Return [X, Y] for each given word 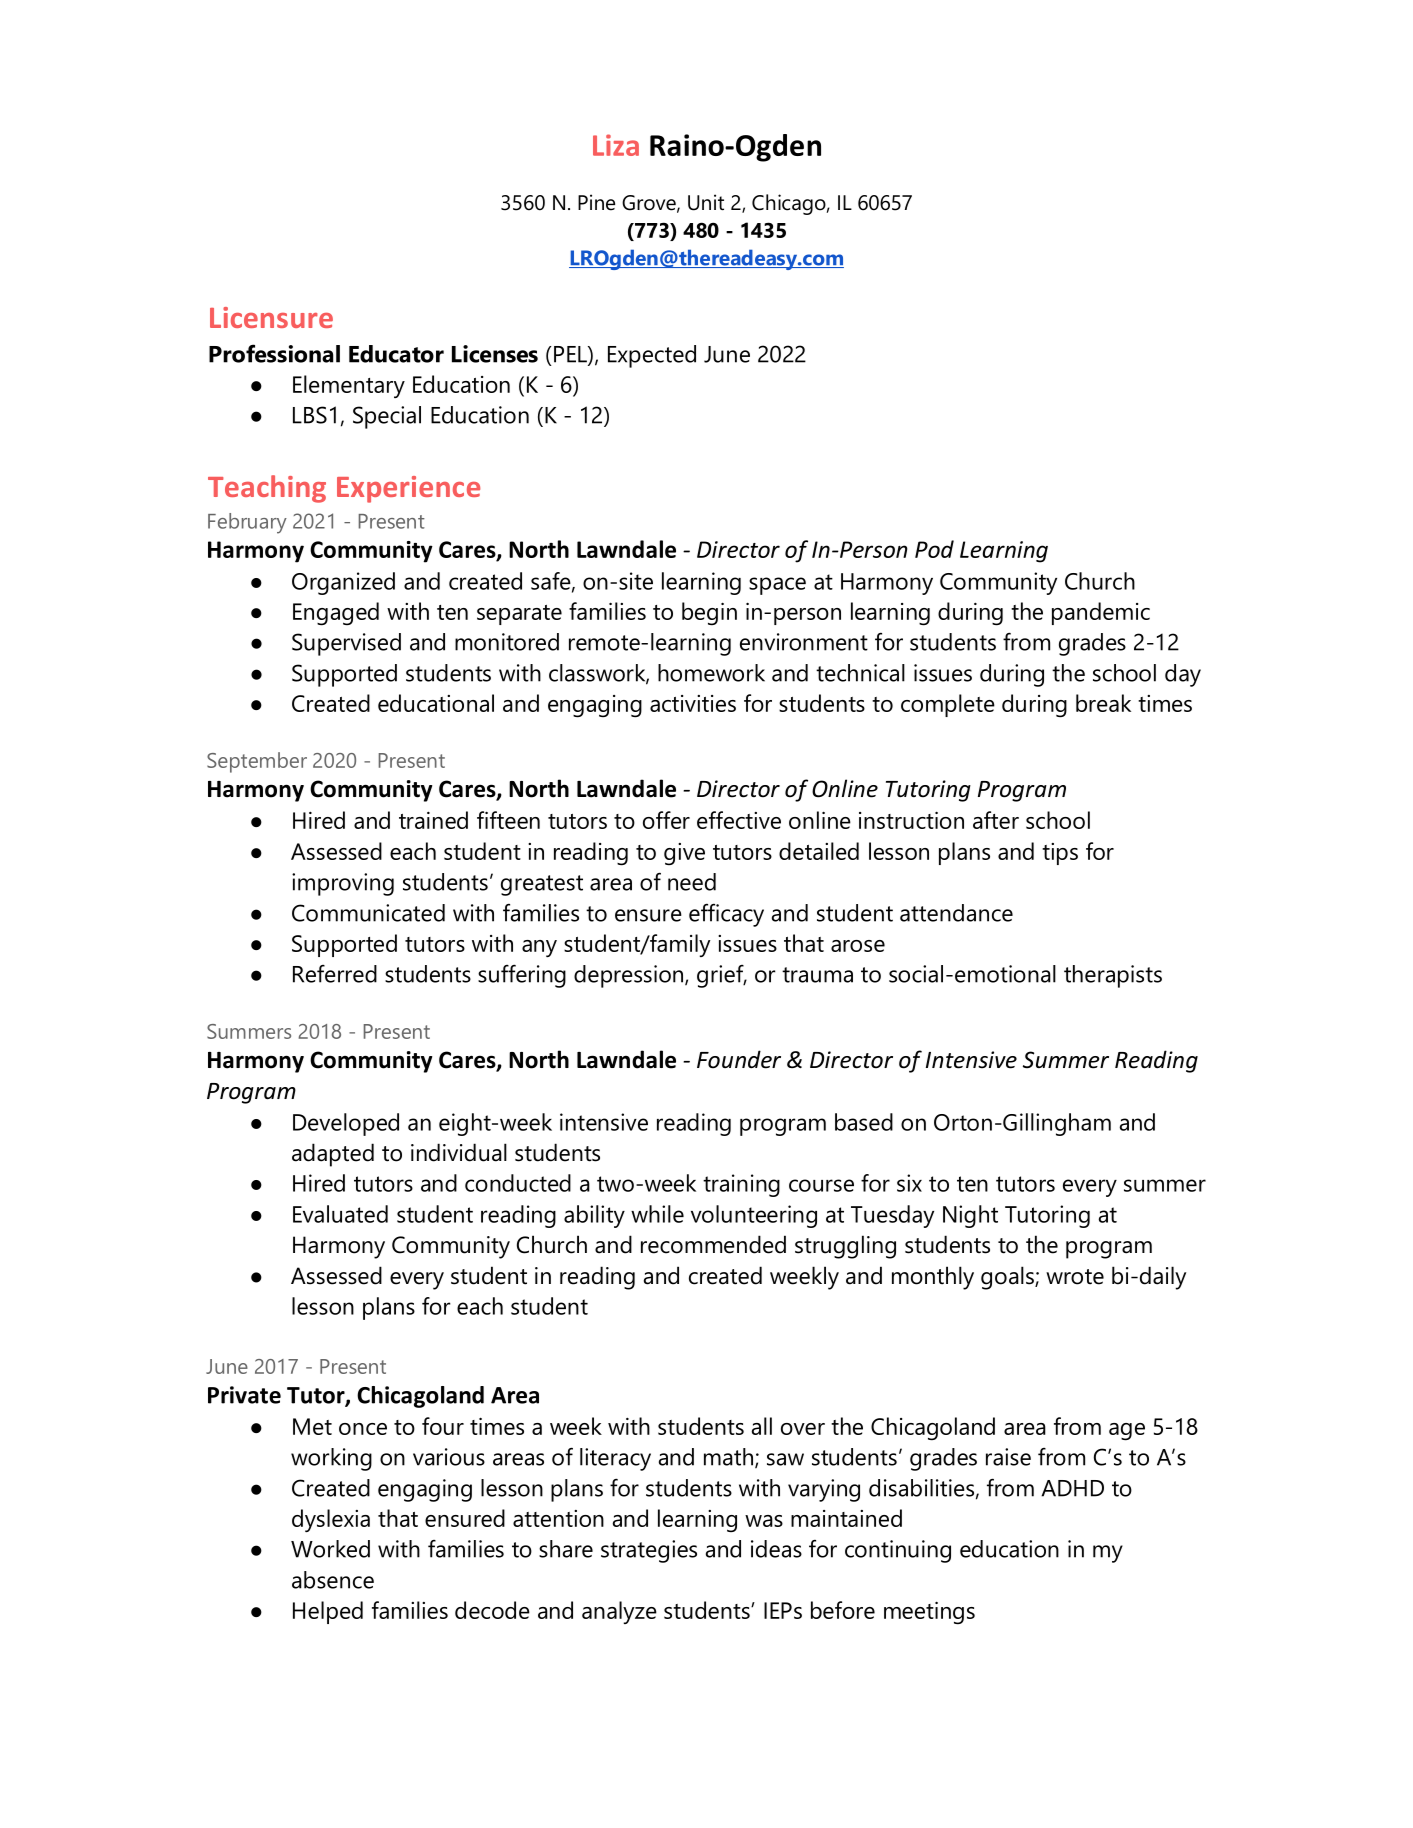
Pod [934, 549]
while [657, 1214]
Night [970, 1216]
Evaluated [340, 1214]
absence [333, 1580]
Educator [396, 354]
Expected [652, 356]
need [692, 882]
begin [709, 614]
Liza [616, 145]
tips [1060, 854]
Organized [343, 583]
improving [343, 884]
